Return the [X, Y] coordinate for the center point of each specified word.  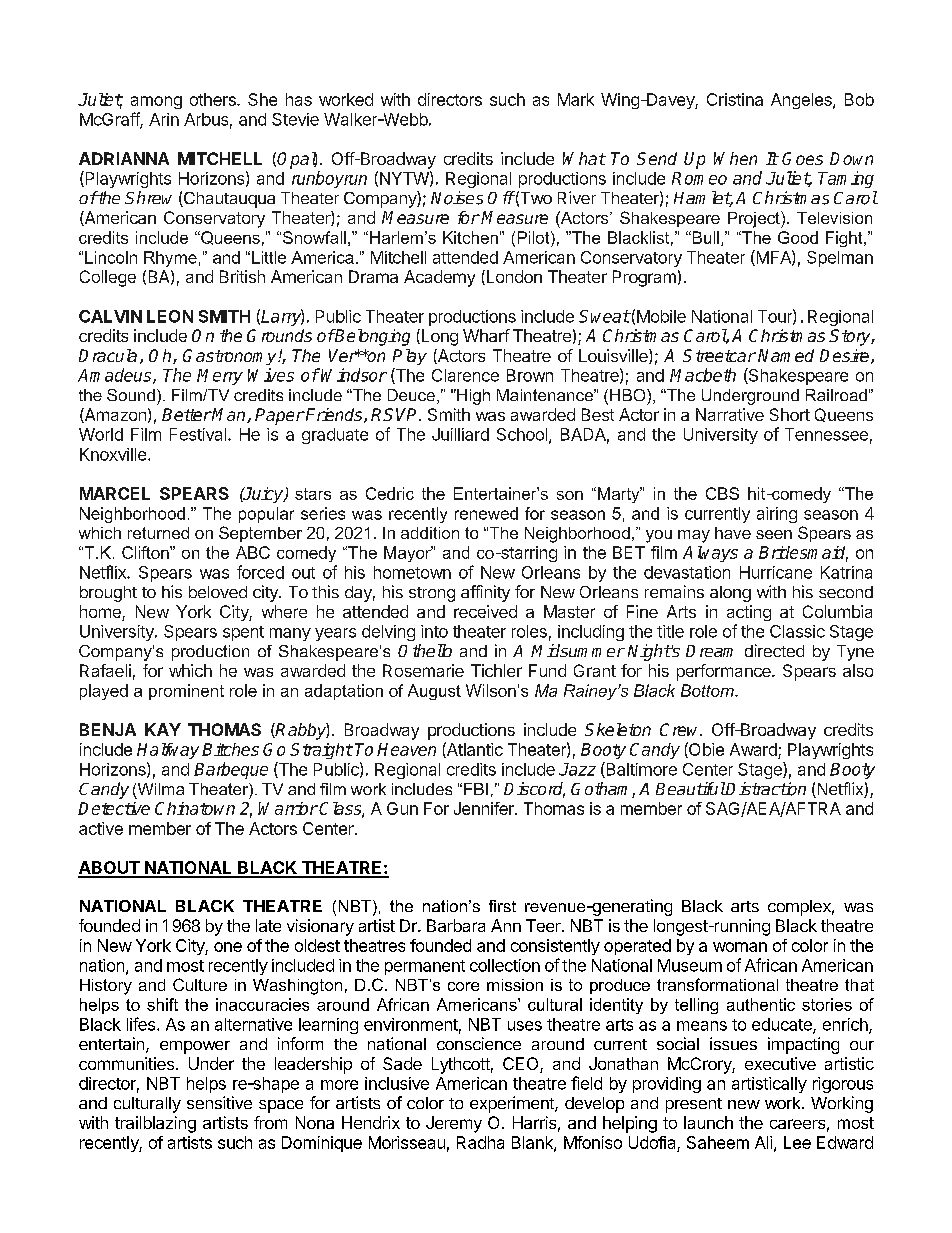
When [735, 158]
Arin [164, 119]
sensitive [219, 1102]
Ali [763, 1142]
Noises [457, 198]
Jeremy [454, 1124]
